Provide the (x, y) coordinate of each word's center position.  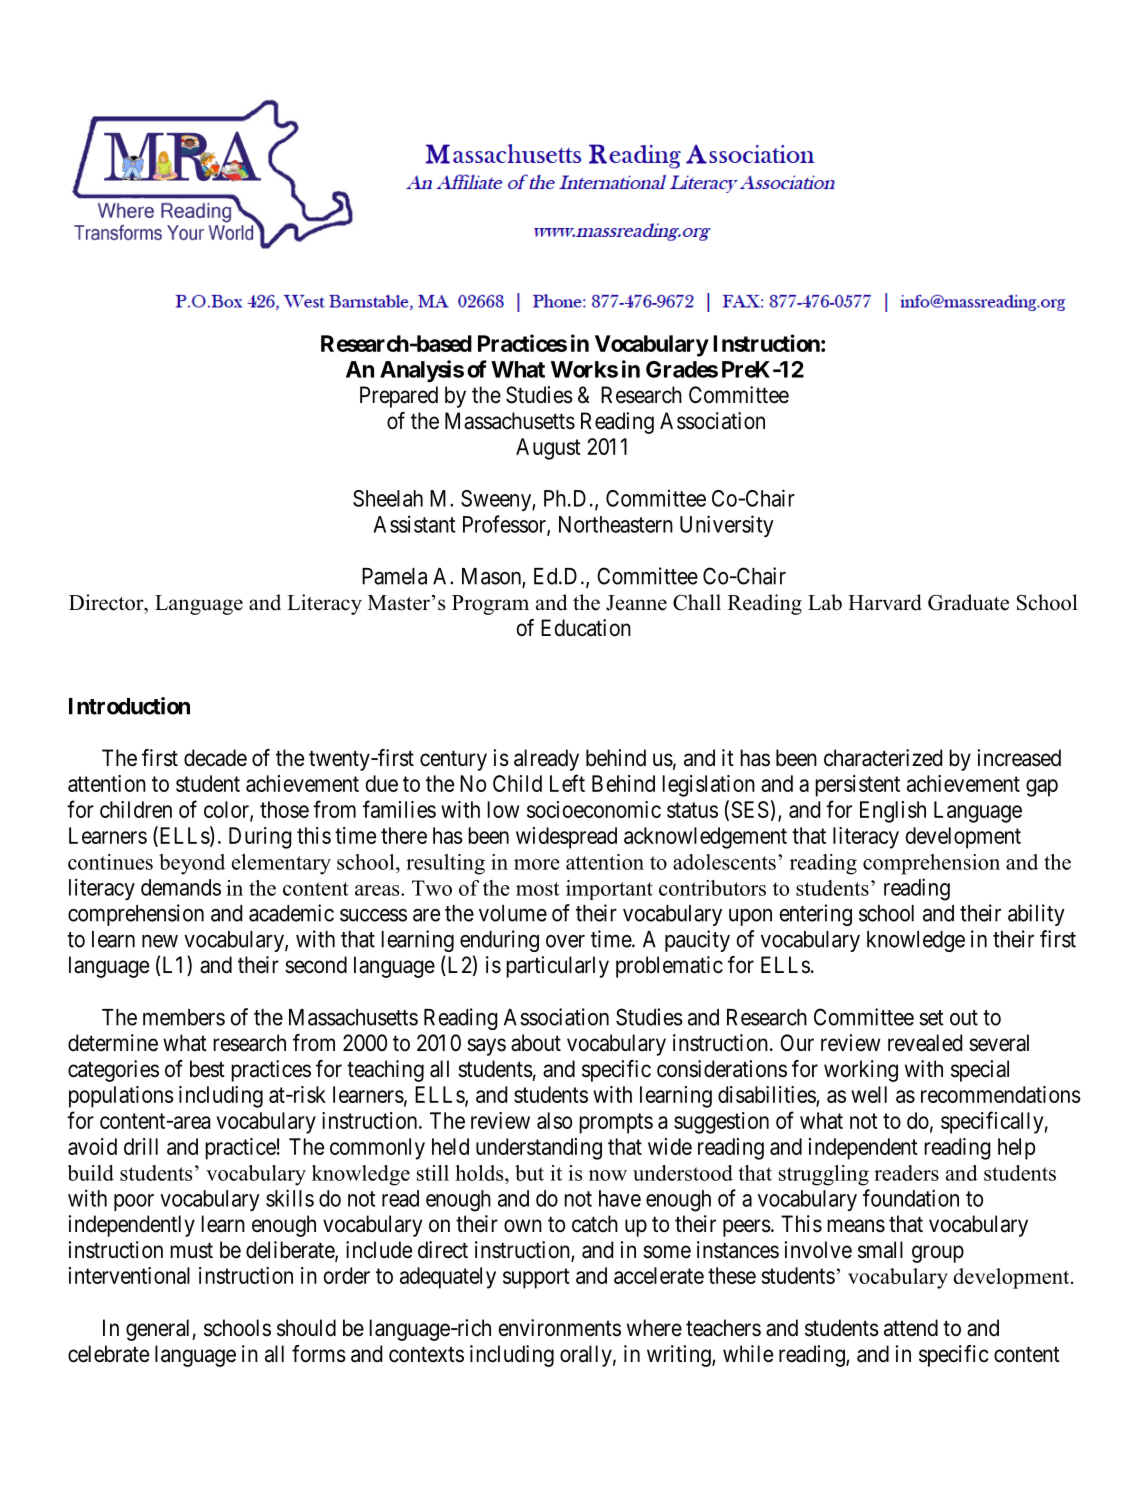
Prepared (399, 397)
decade (215, 758)
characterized (883, 758)
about (536, 1043)
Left (567, 783)
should (306, 1328)
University (727, 526)
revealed (925, 1043)
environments (560, 1328)
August (548, 449)
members (184, 1017)
